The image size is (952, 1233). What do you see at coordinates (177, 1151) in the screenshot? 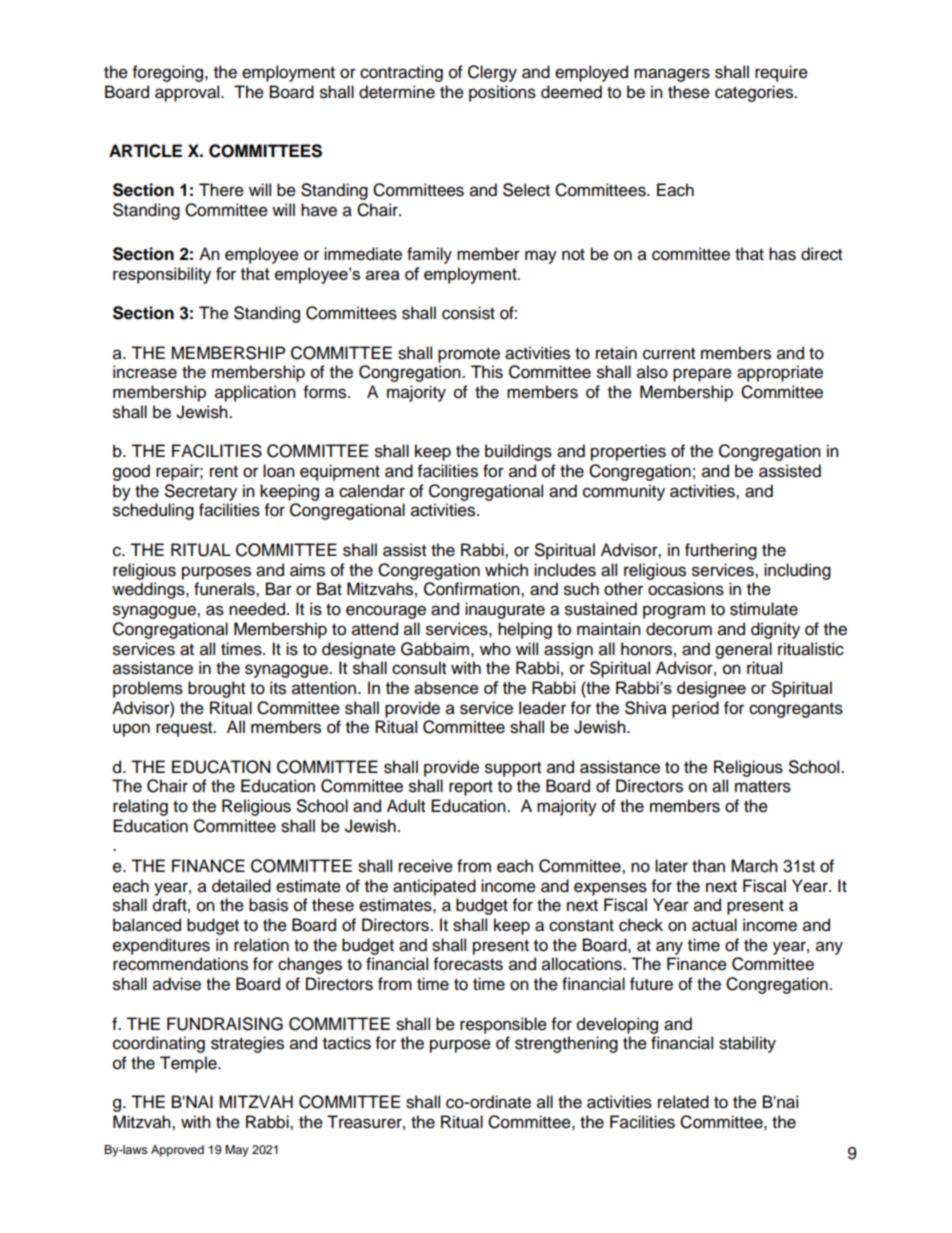
I see `Approved` at bounding box center [177, 1151].
